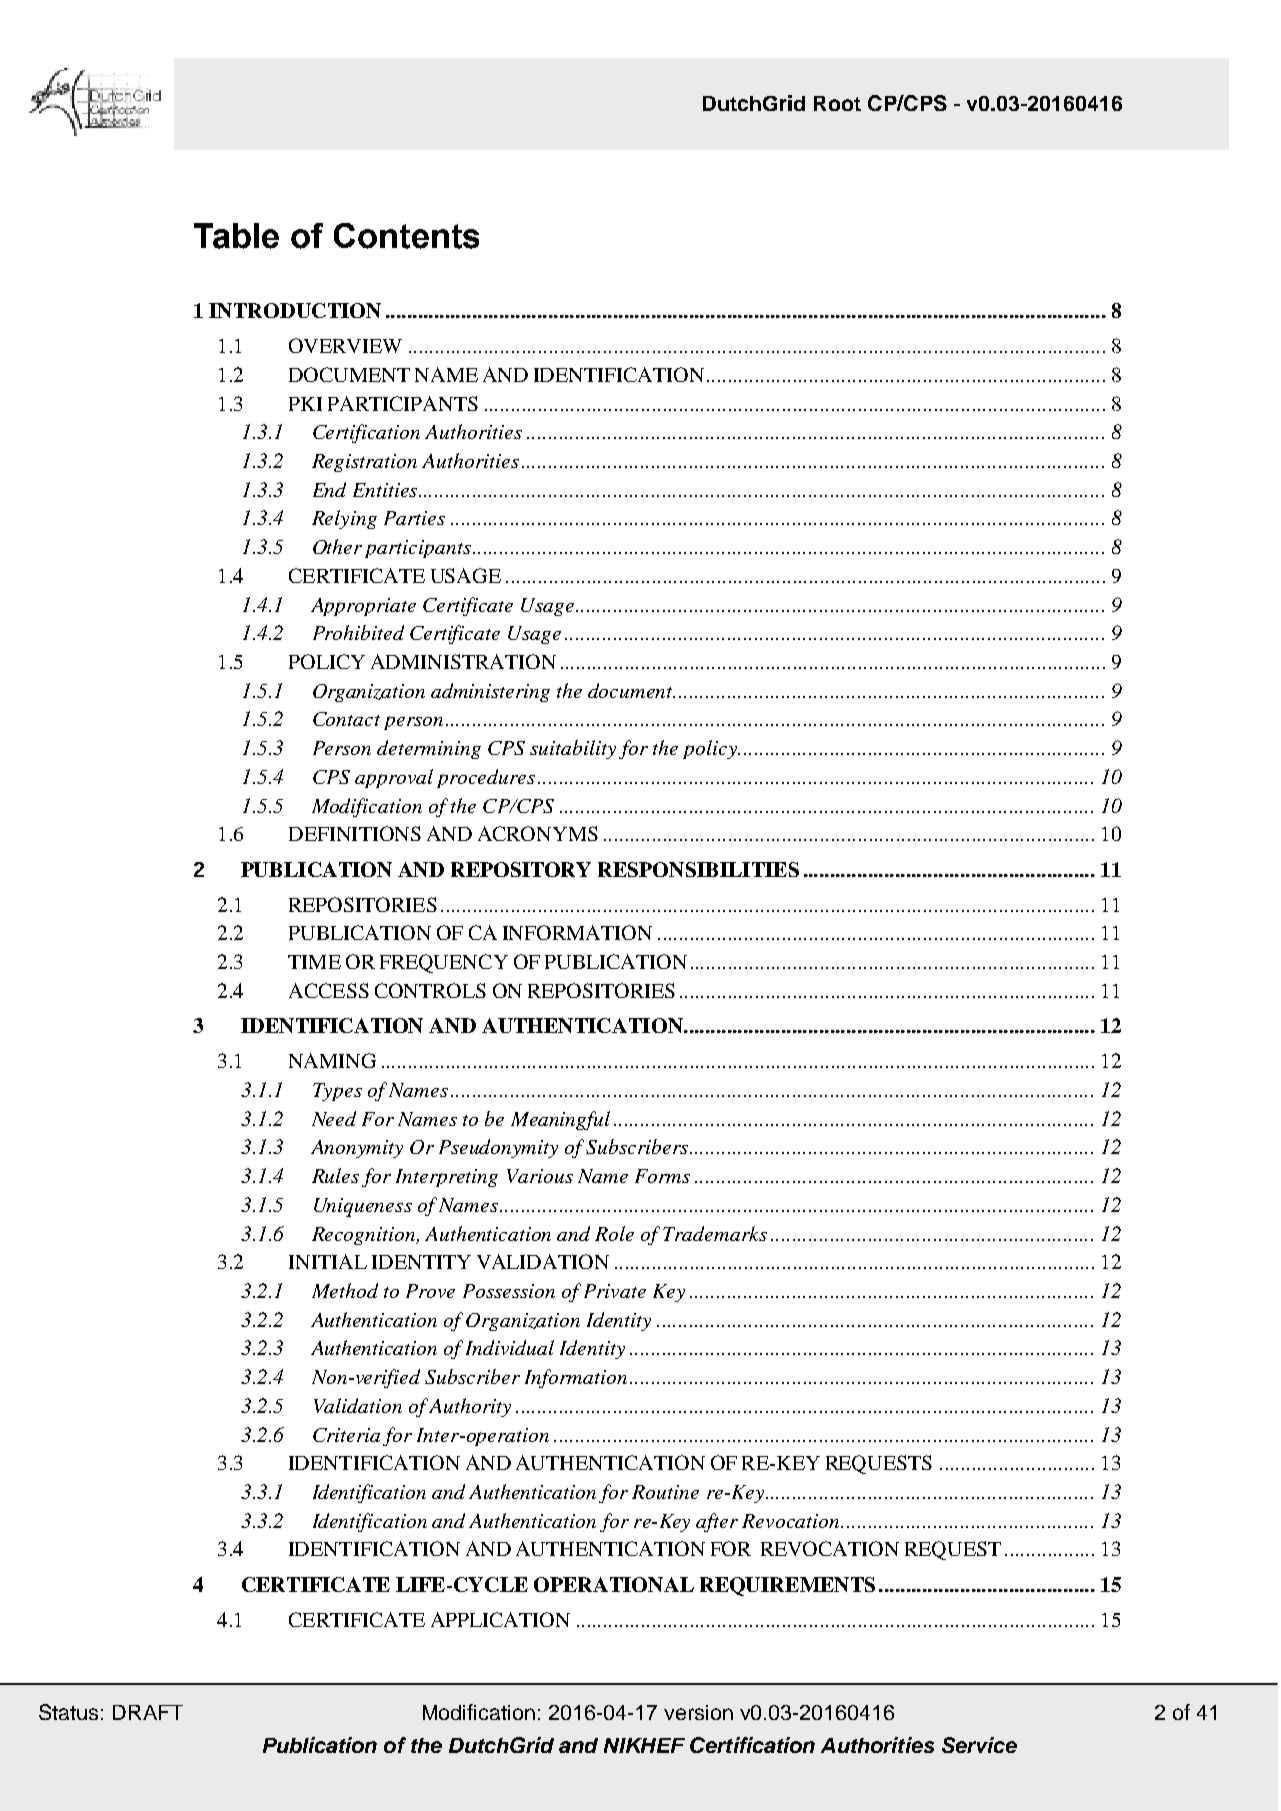 The width and height of the screenshot is (1281, 1811). I want to click on INITIAL, so click(328, 1261).
